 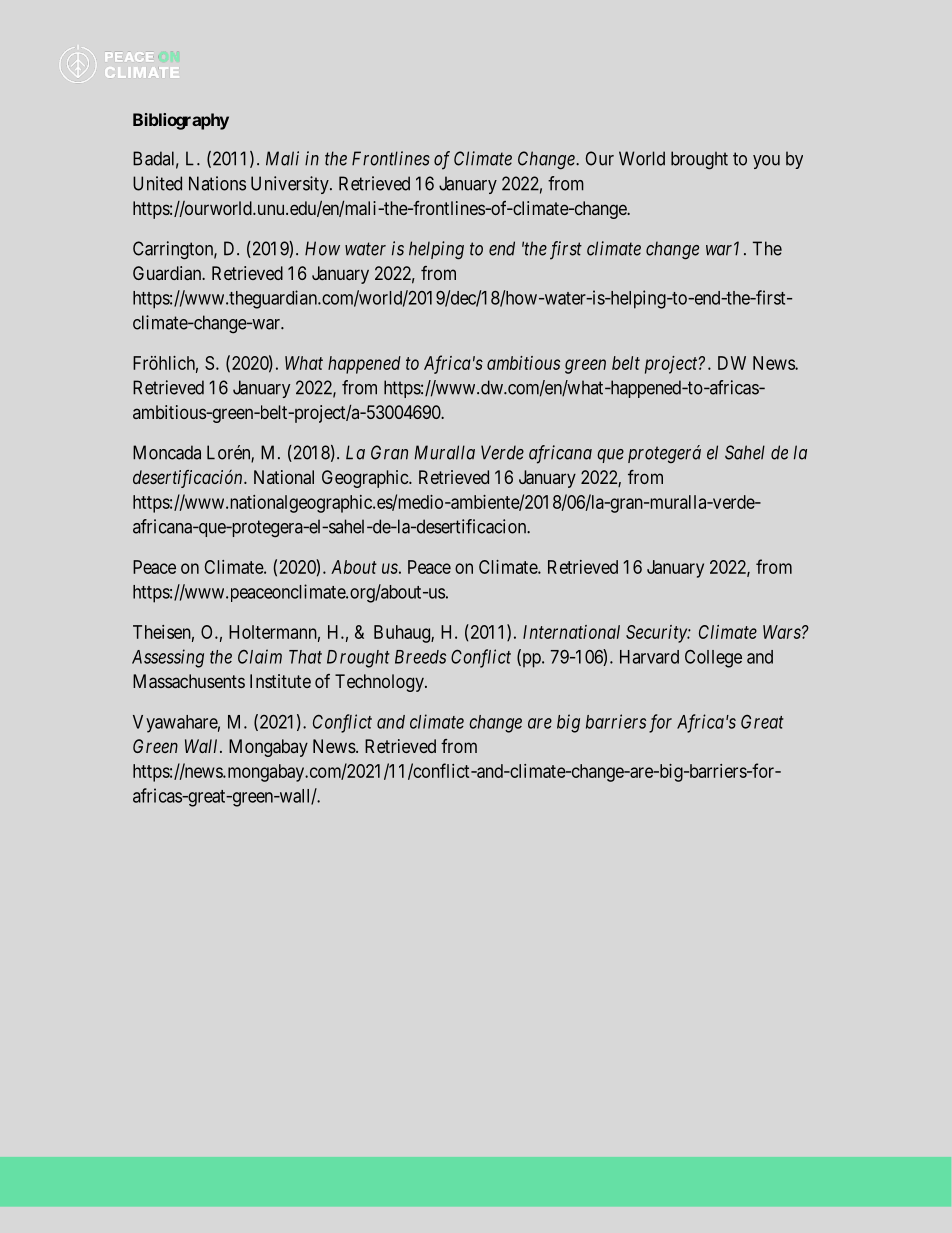 I want to click on brought, so click(x=699, y=160).
